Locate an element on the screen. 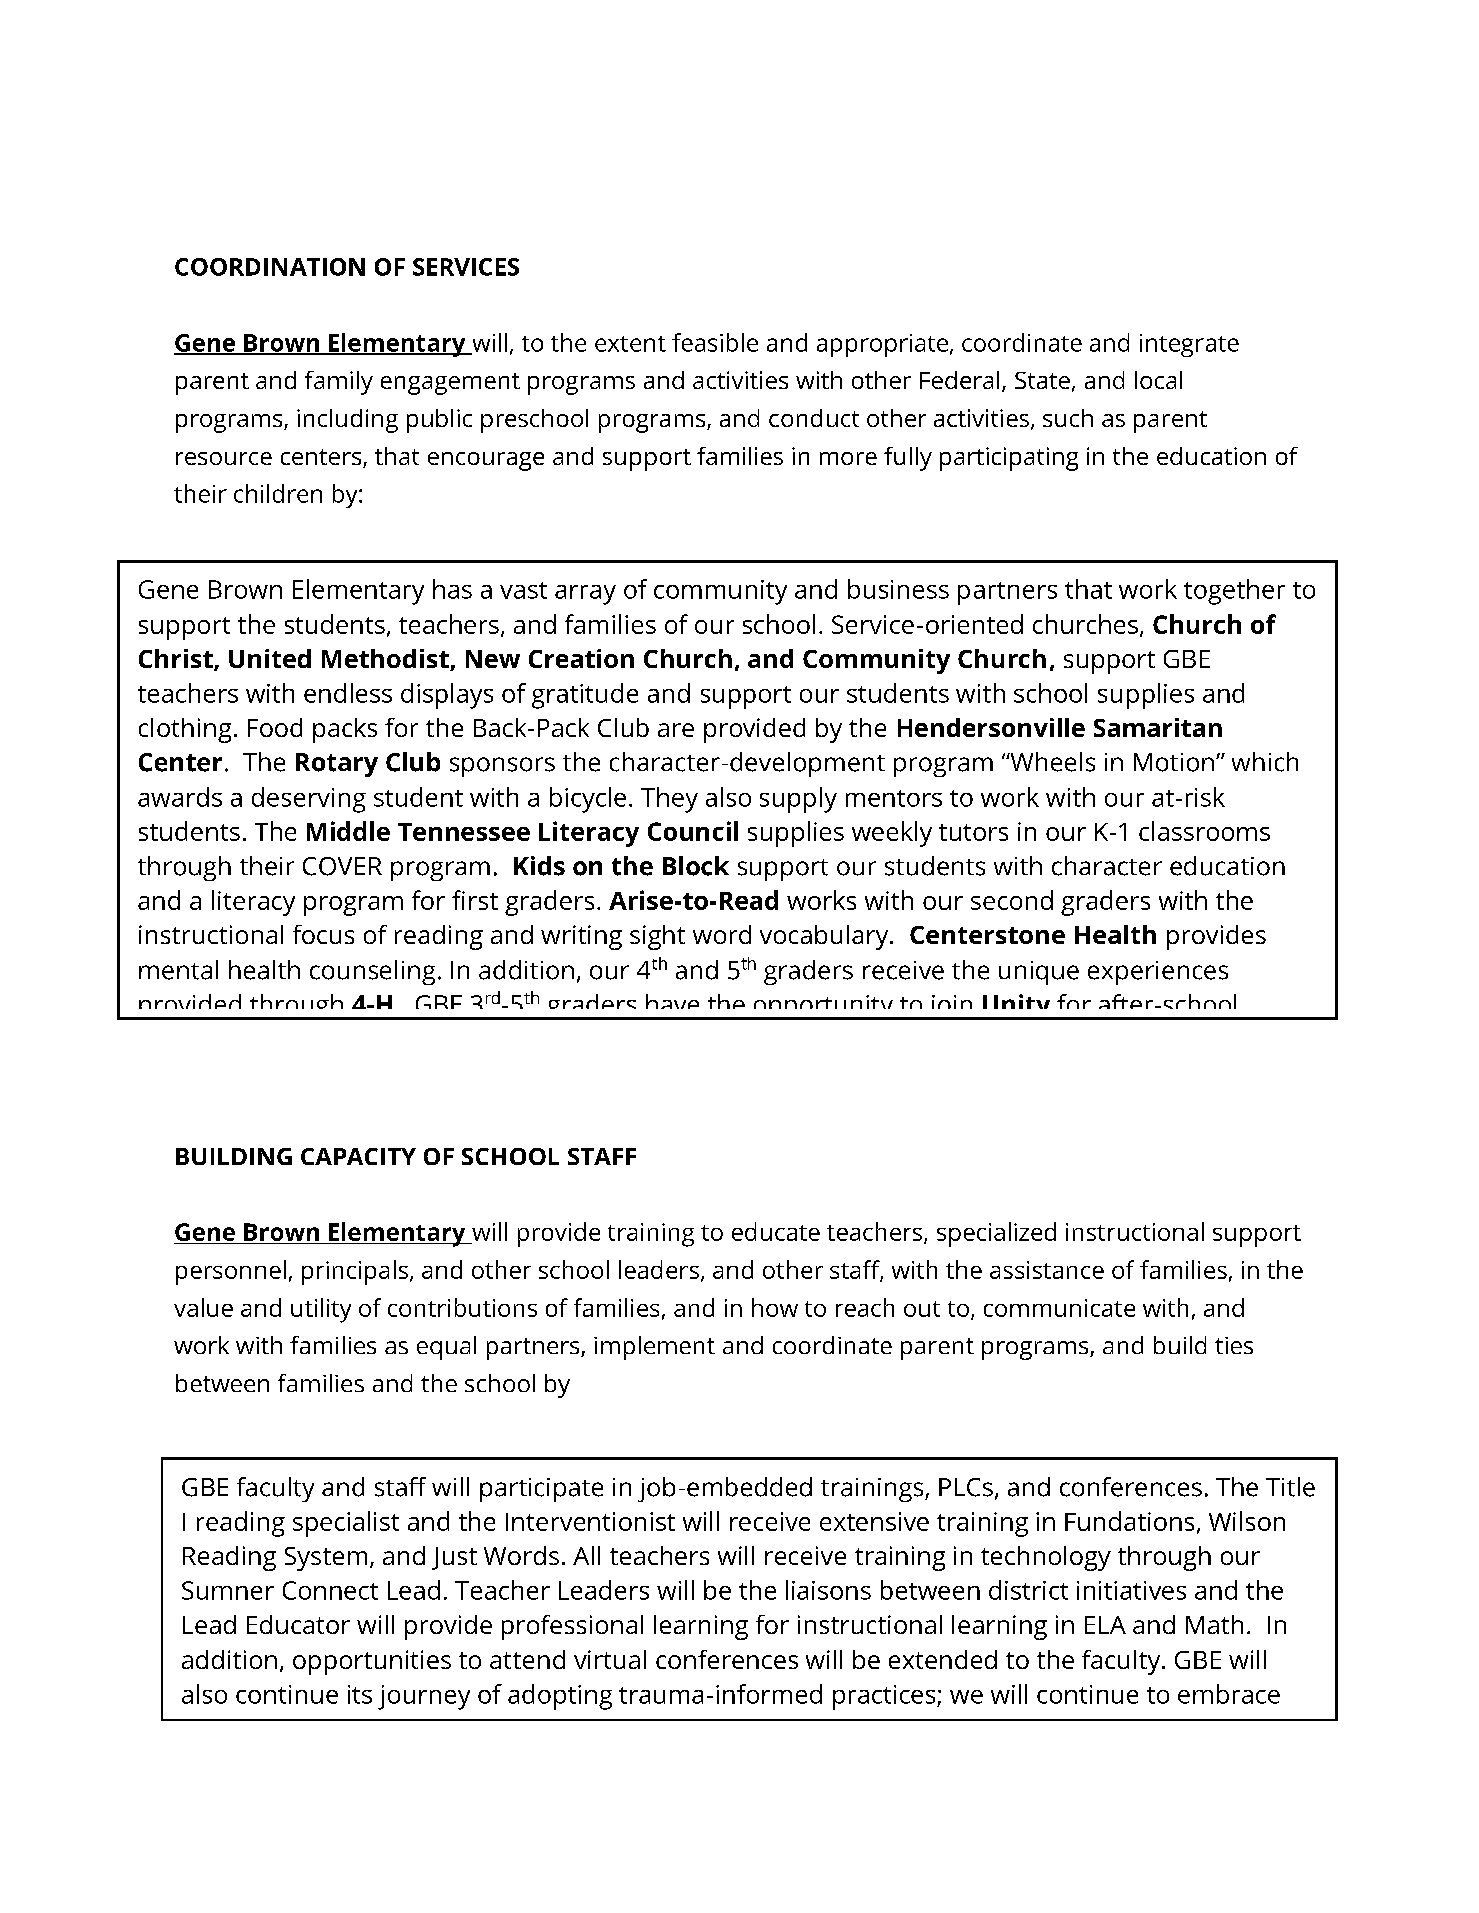 The height and width of the screenshot is (1913, 1479). Educator is located at coordinates (298, 1624).
